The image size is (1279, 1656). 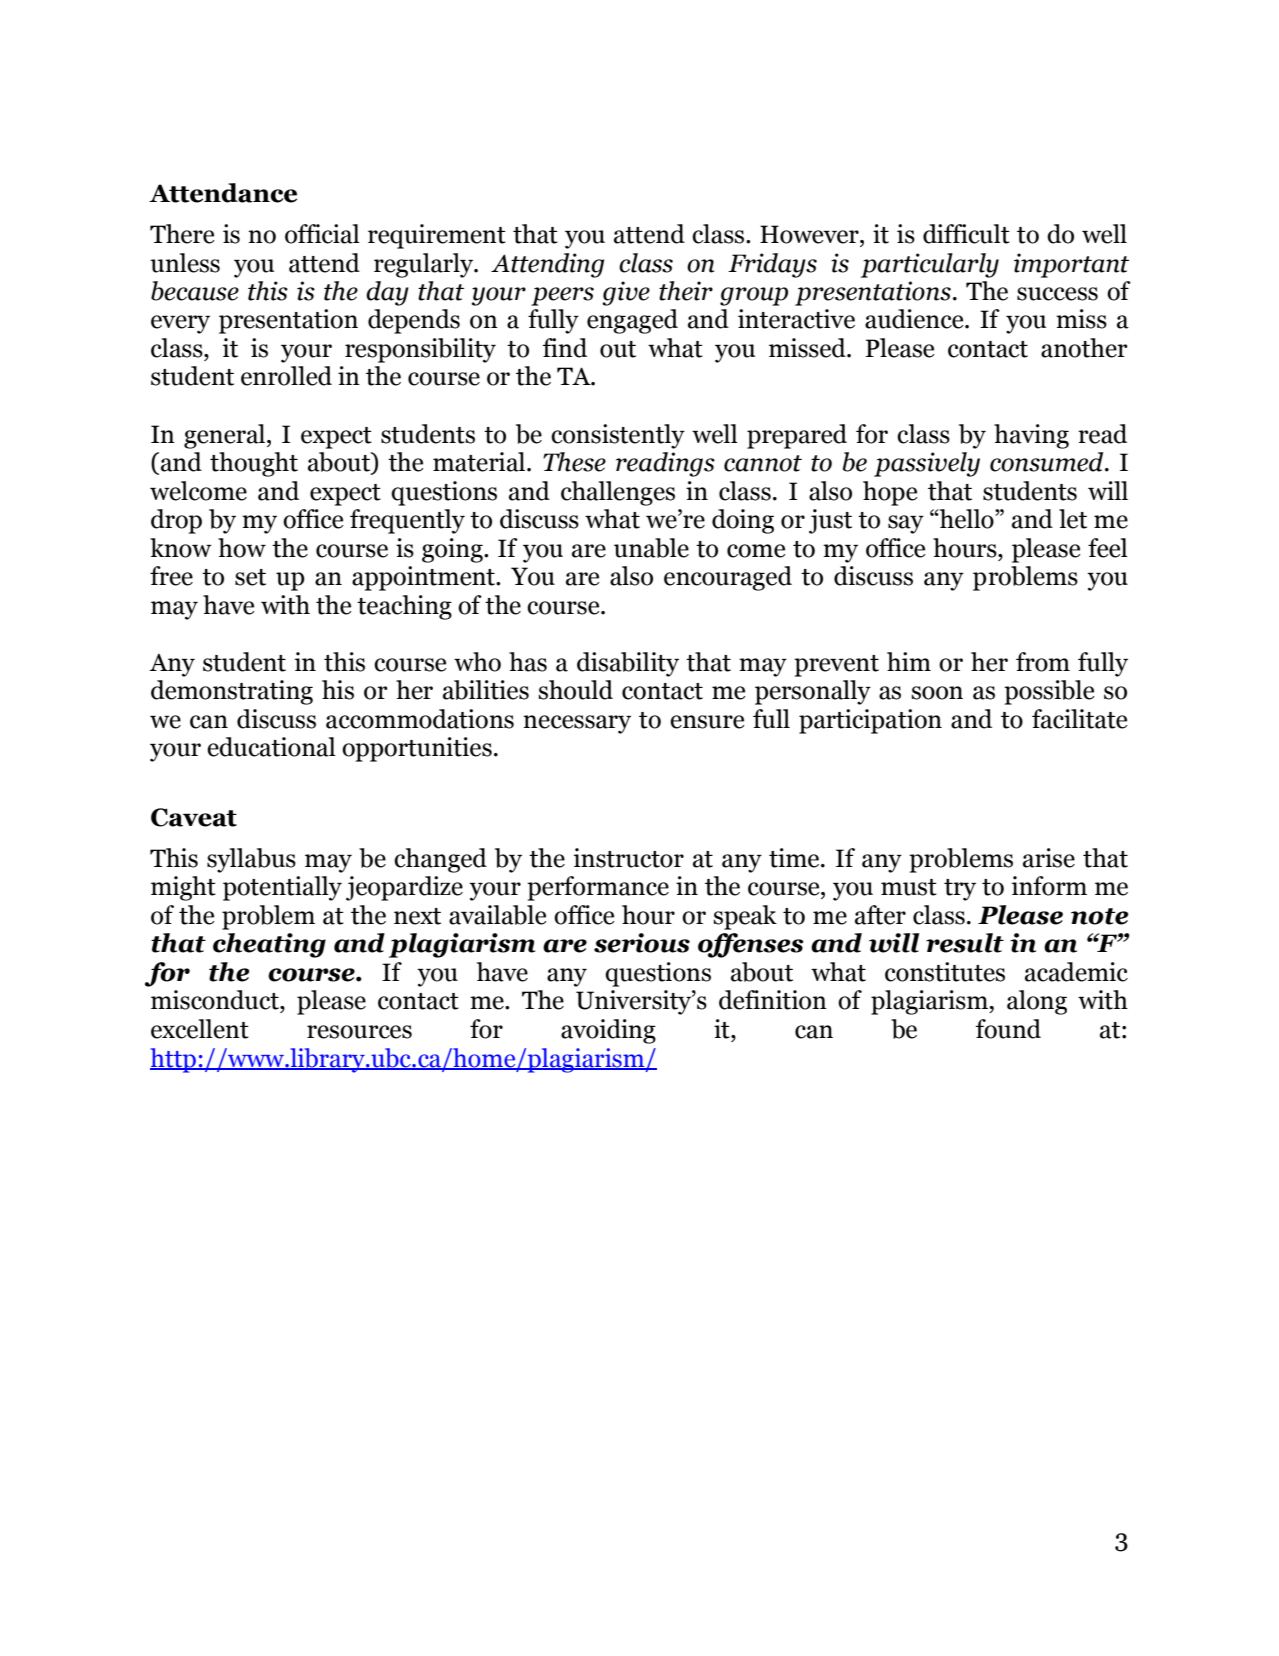 What do you see at coordinates (322, 234) in the image?
I see `official` at bounding box center [322, 234].
